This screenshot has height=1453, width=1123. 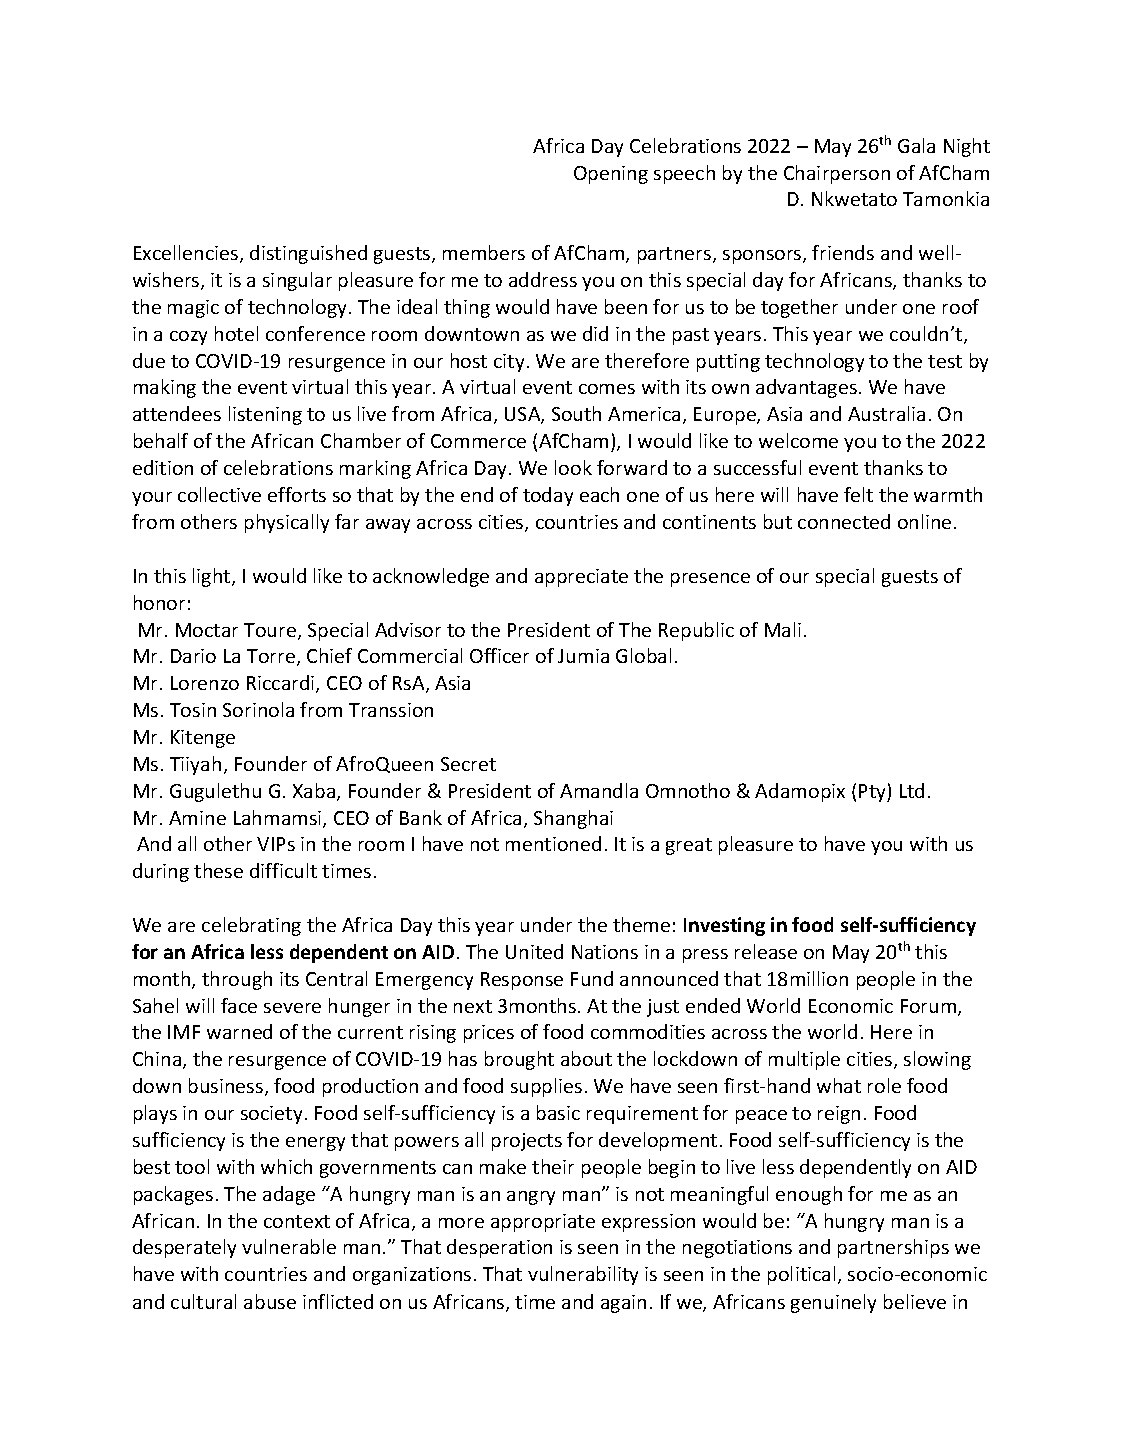 I want to click on Opening, so click(x=611, y=175).
